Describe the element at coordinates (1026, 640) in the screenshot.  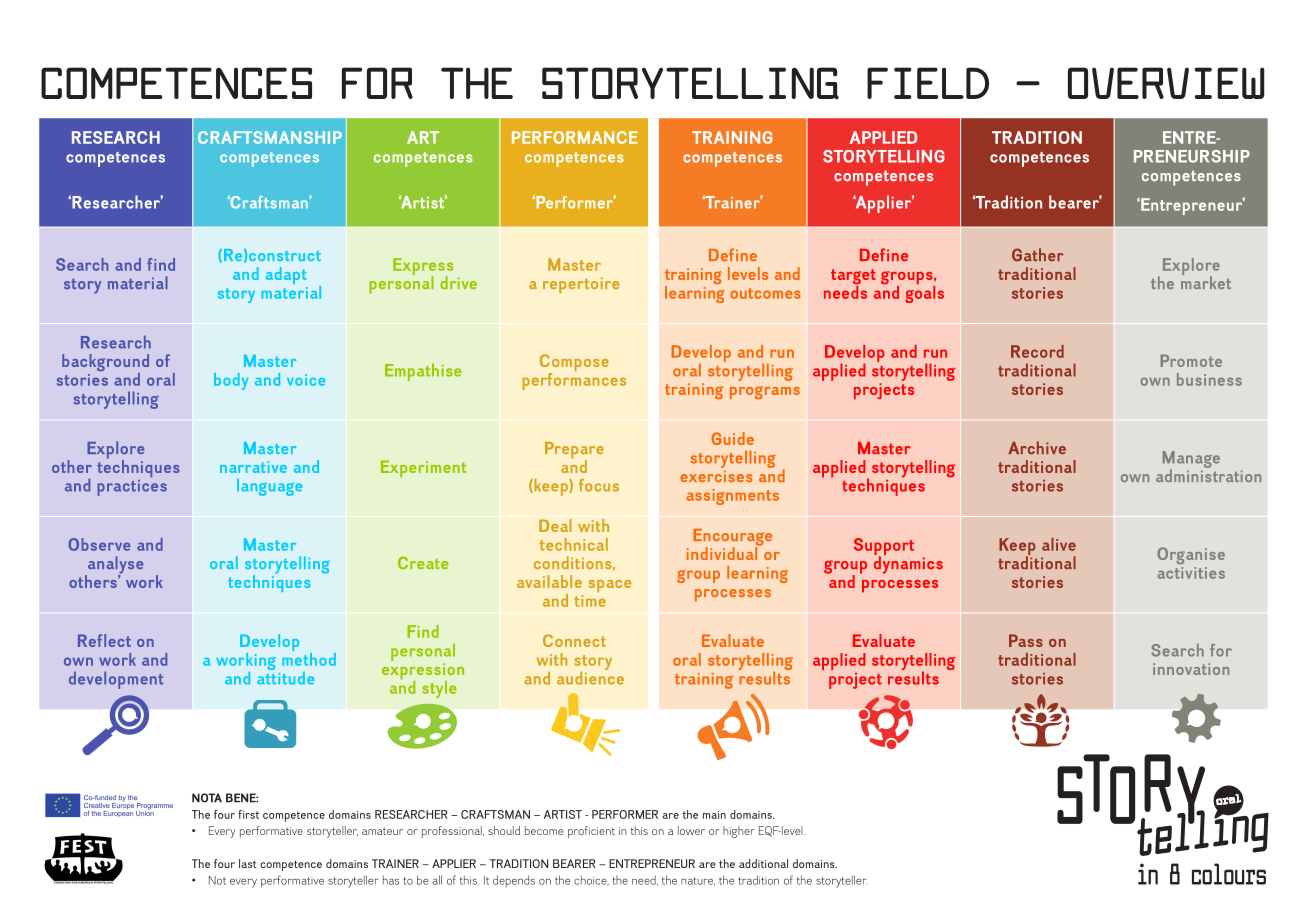
I see `Pass` at that location.
